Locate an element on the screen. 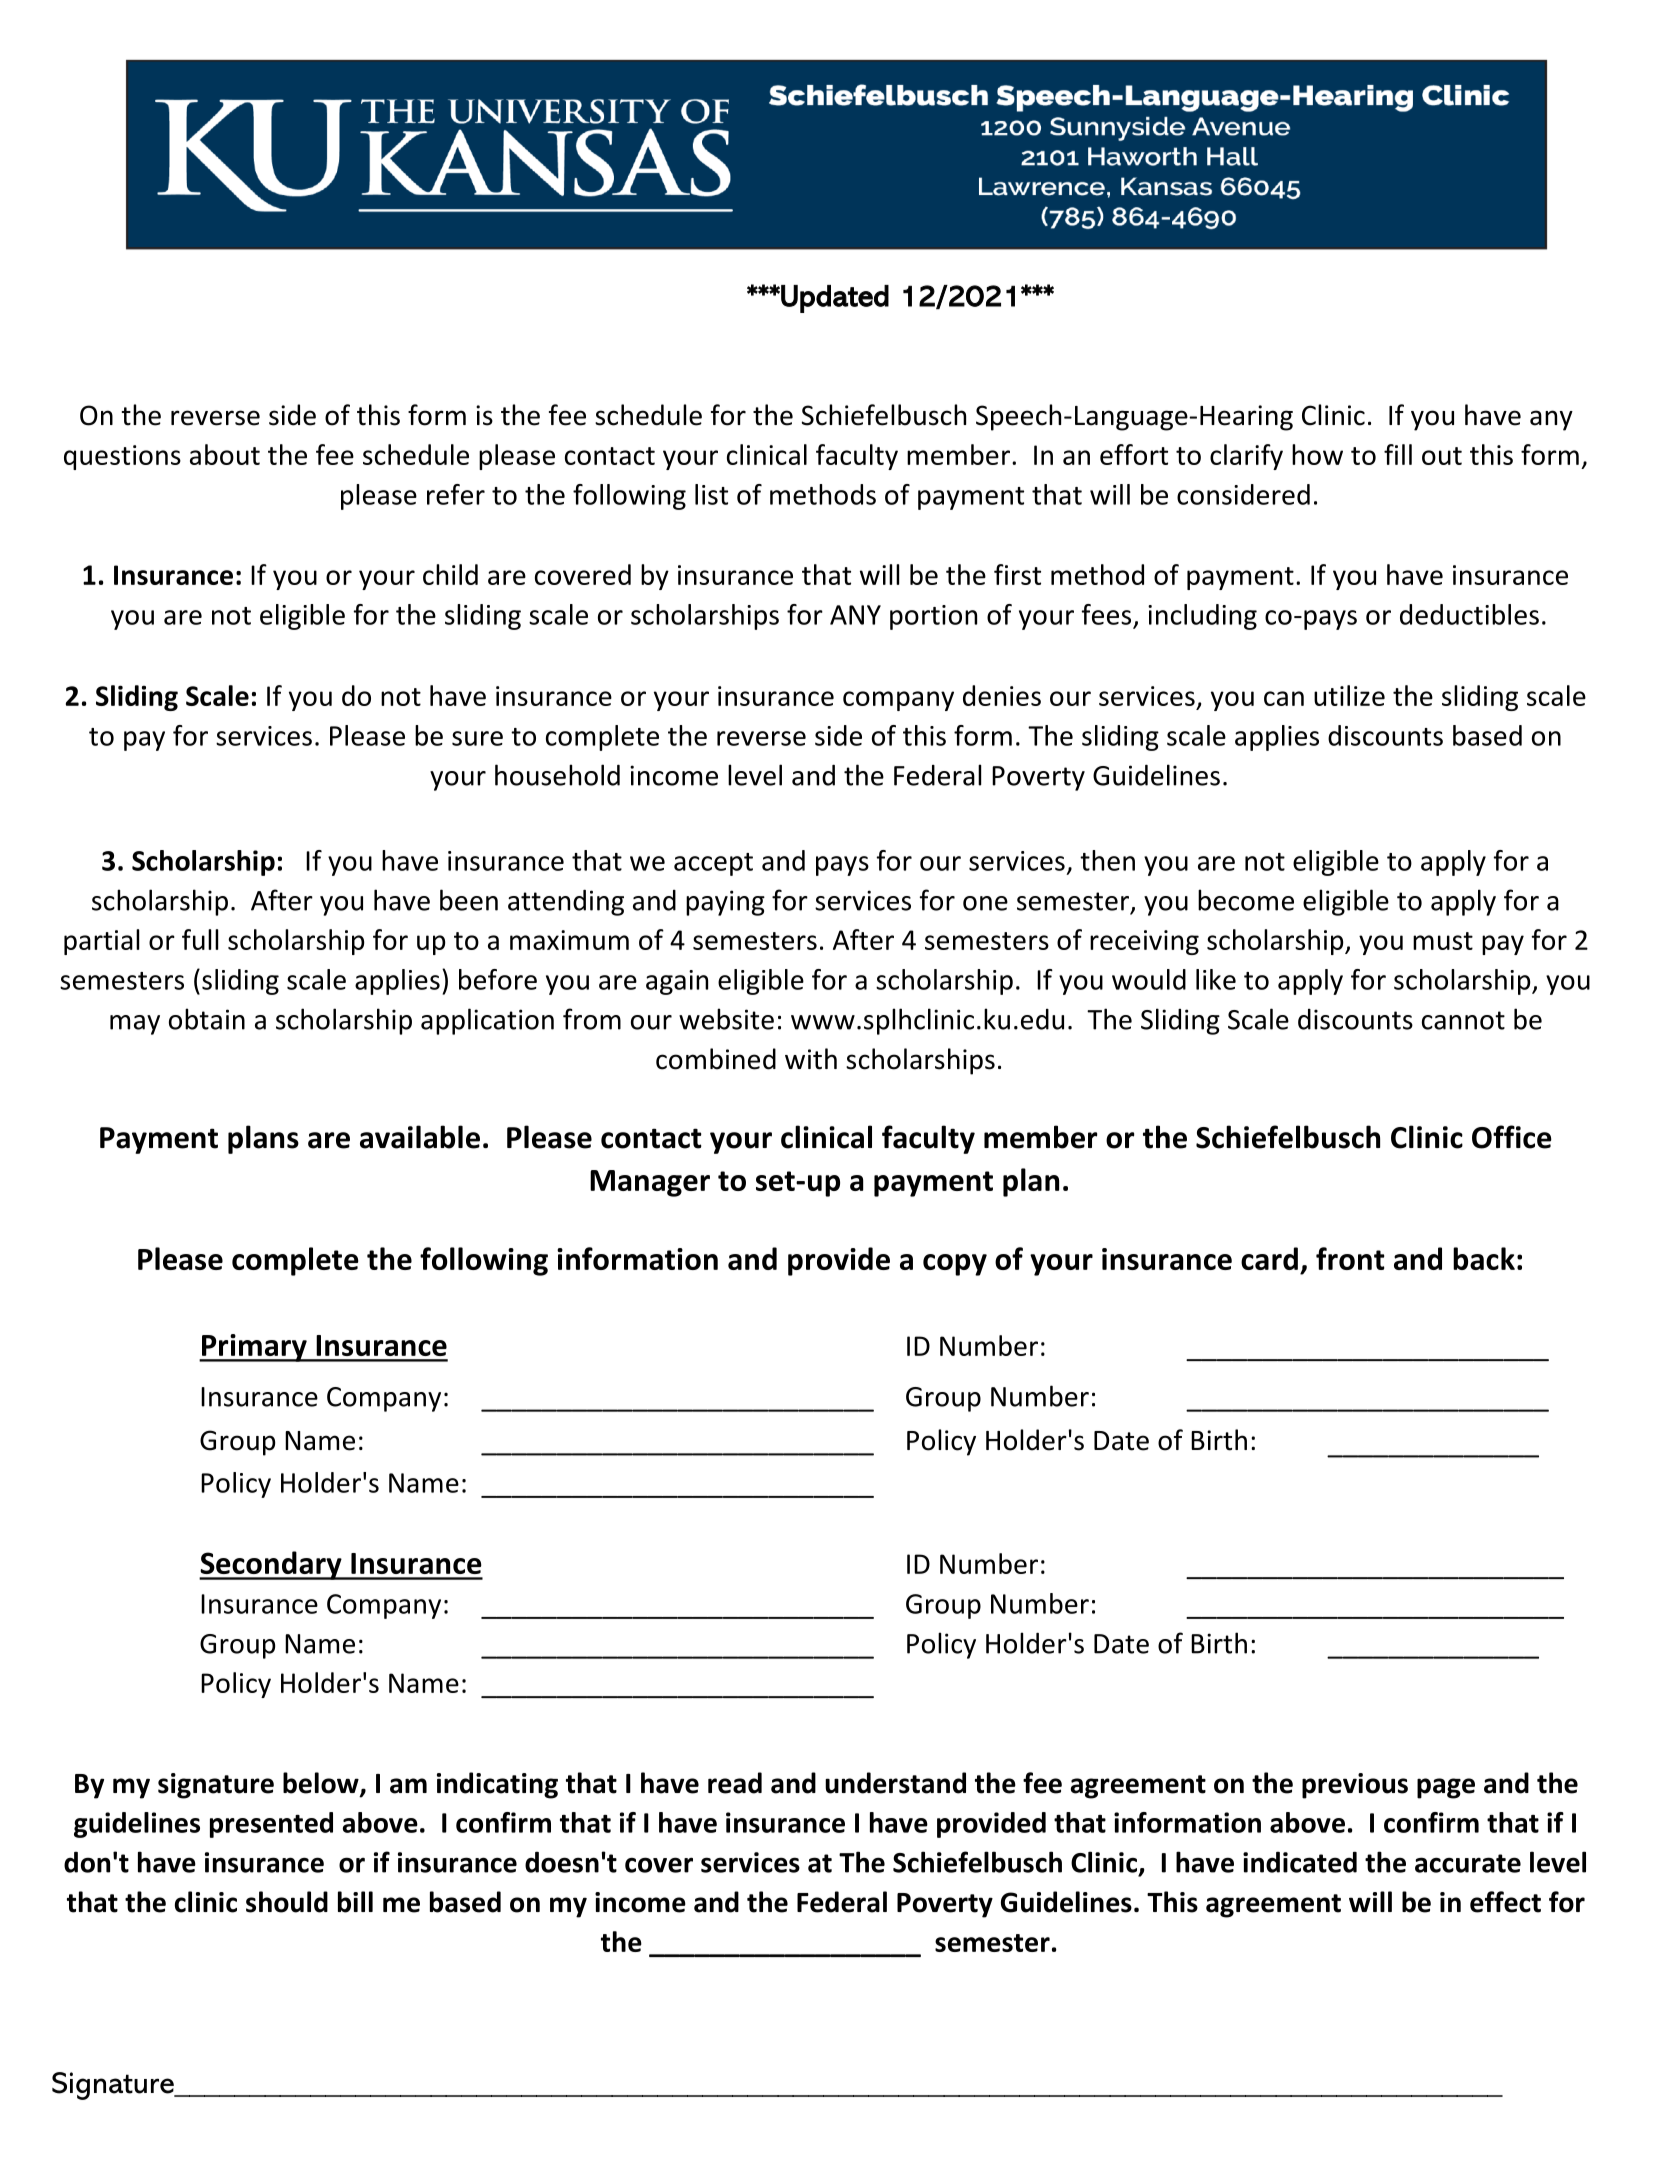 The width and height of the screenshot is (1673, 2165). Manager is located at coordinates (650, 1183).
